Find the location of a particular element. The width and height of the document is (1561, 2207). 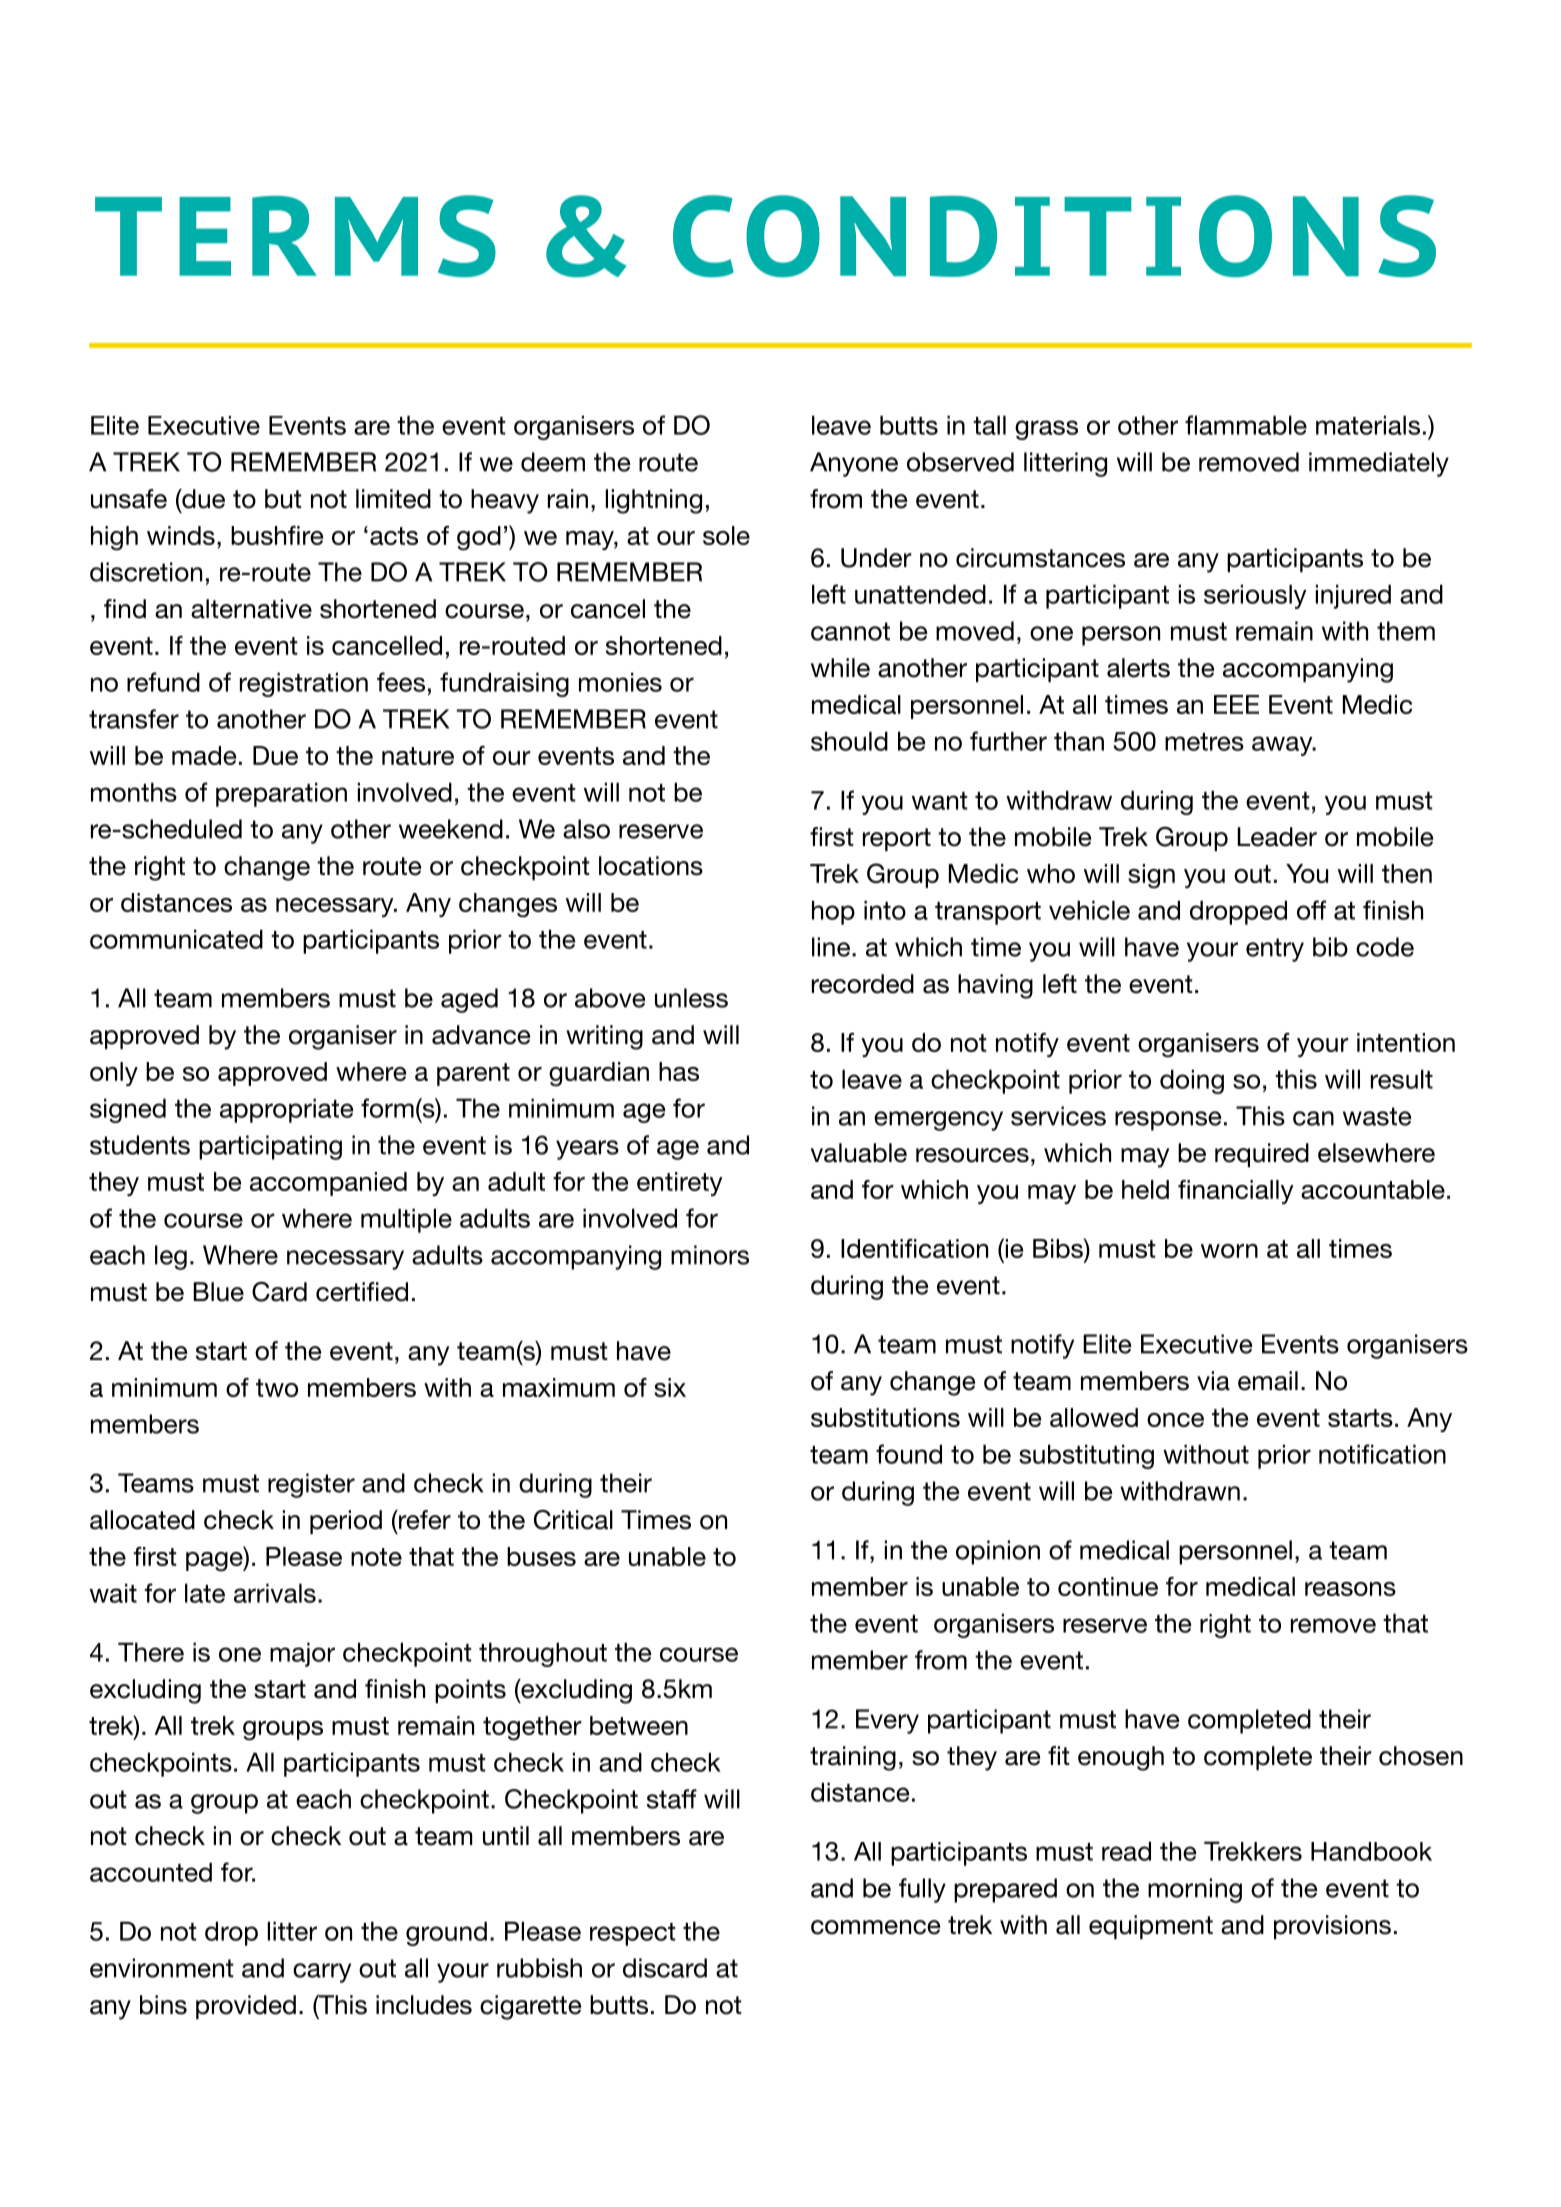

TERMS is located at coordinates (295, 236).
